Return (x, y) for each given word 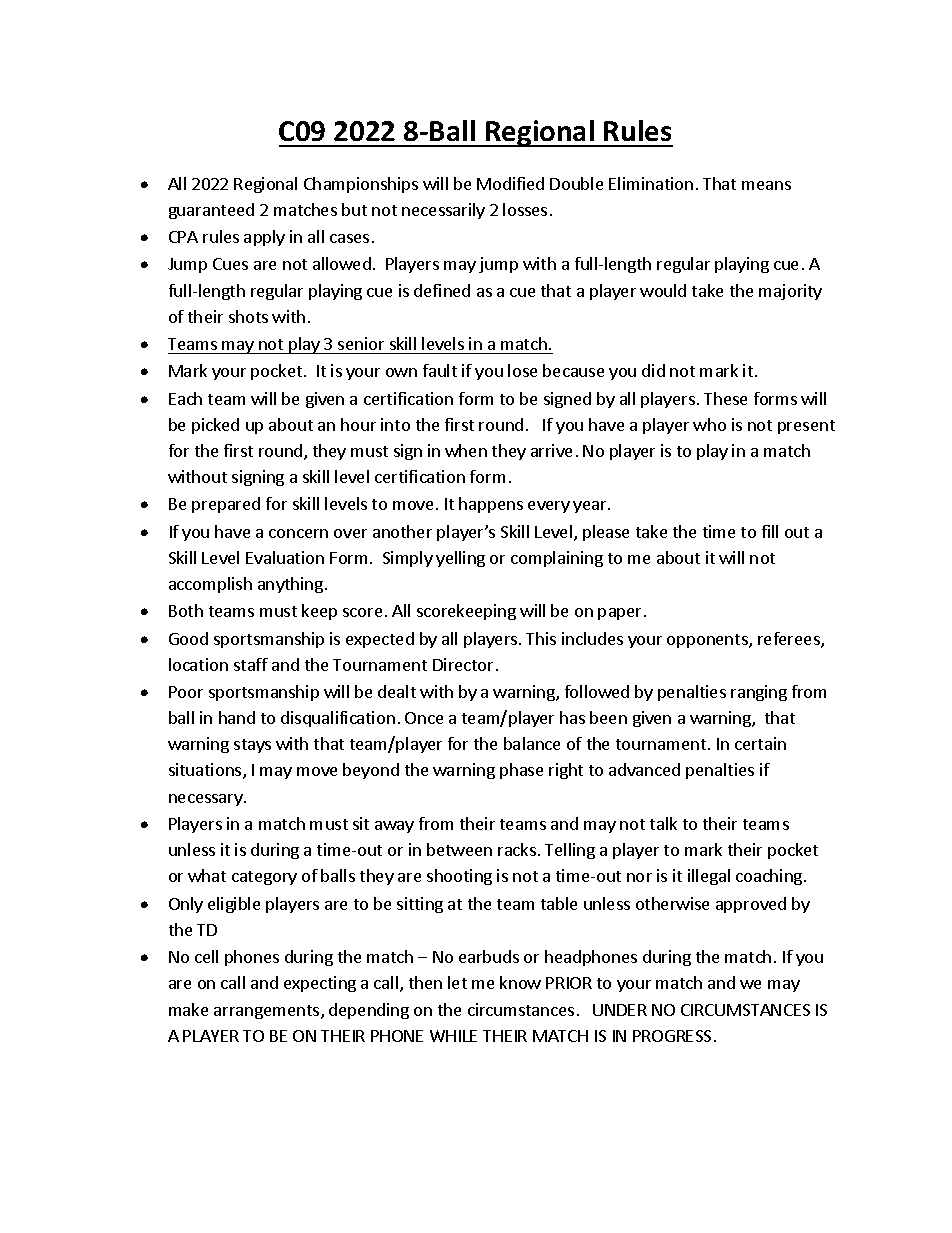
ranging (759, 693)
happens (491, 505)
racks (517, 849)
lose (522, 370)
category (264, 878)
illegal (709, 877)
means (766, 185)
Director (463, 664)
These (725, 398)
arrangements (268, 1012)
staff (251, 664)
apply (264, 238)
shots (248, 316)
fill (770, 531)
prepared (226, 505)
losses (525, 209)
